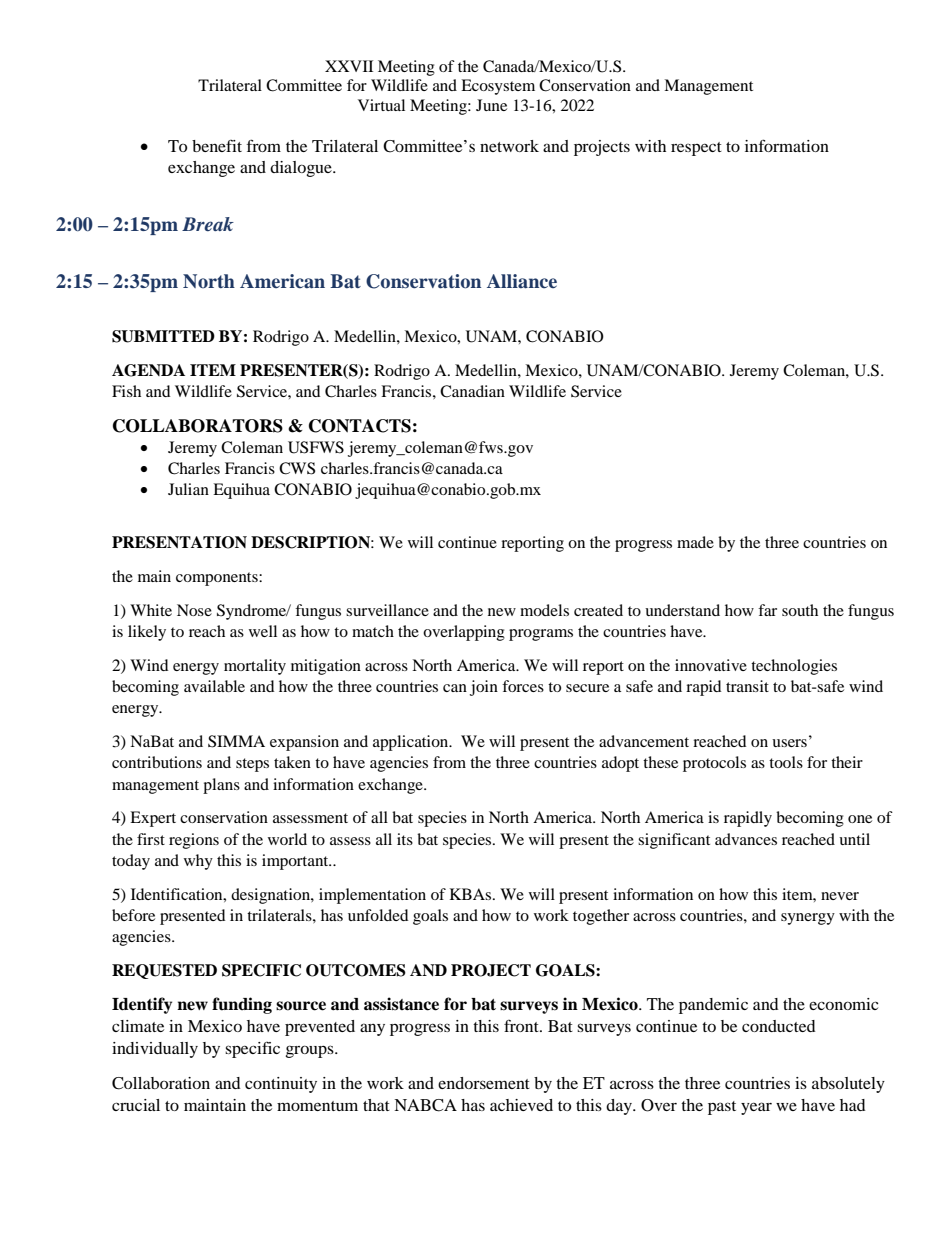 Image resolution: width=952 pixels, height=1233 pixels. What do you see at coordinates (696, 149) in the image?
I see `respect` at bounding box center [696, 149].
